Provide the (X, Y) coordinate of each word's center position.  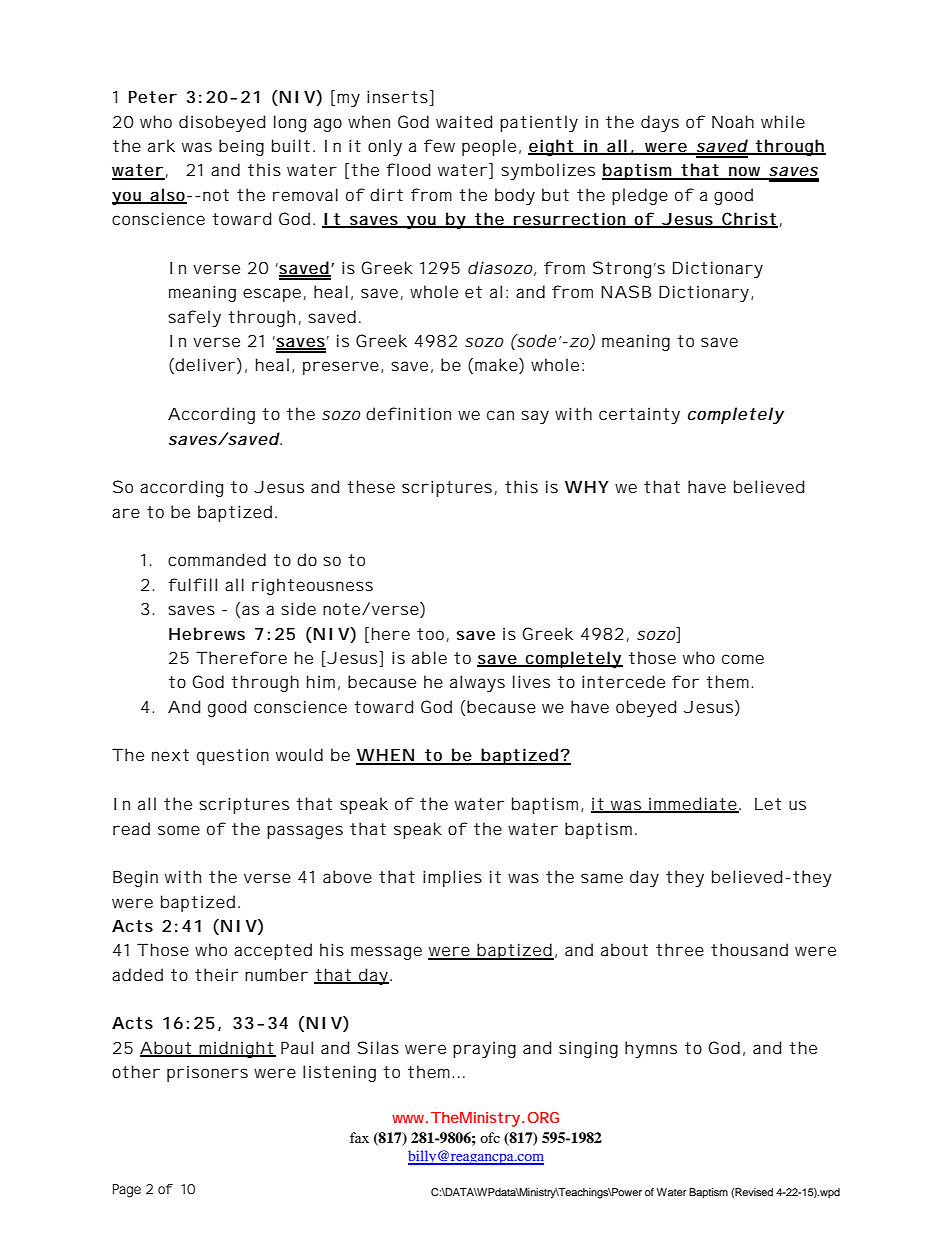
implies (452, 878)
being (241, 147)
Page (127, 1191)
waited (464, 121)
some (179, 830)
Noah (733, 121)
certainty (639, 415)
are (126, 513)
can (500, 415)
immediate (693, 805)
